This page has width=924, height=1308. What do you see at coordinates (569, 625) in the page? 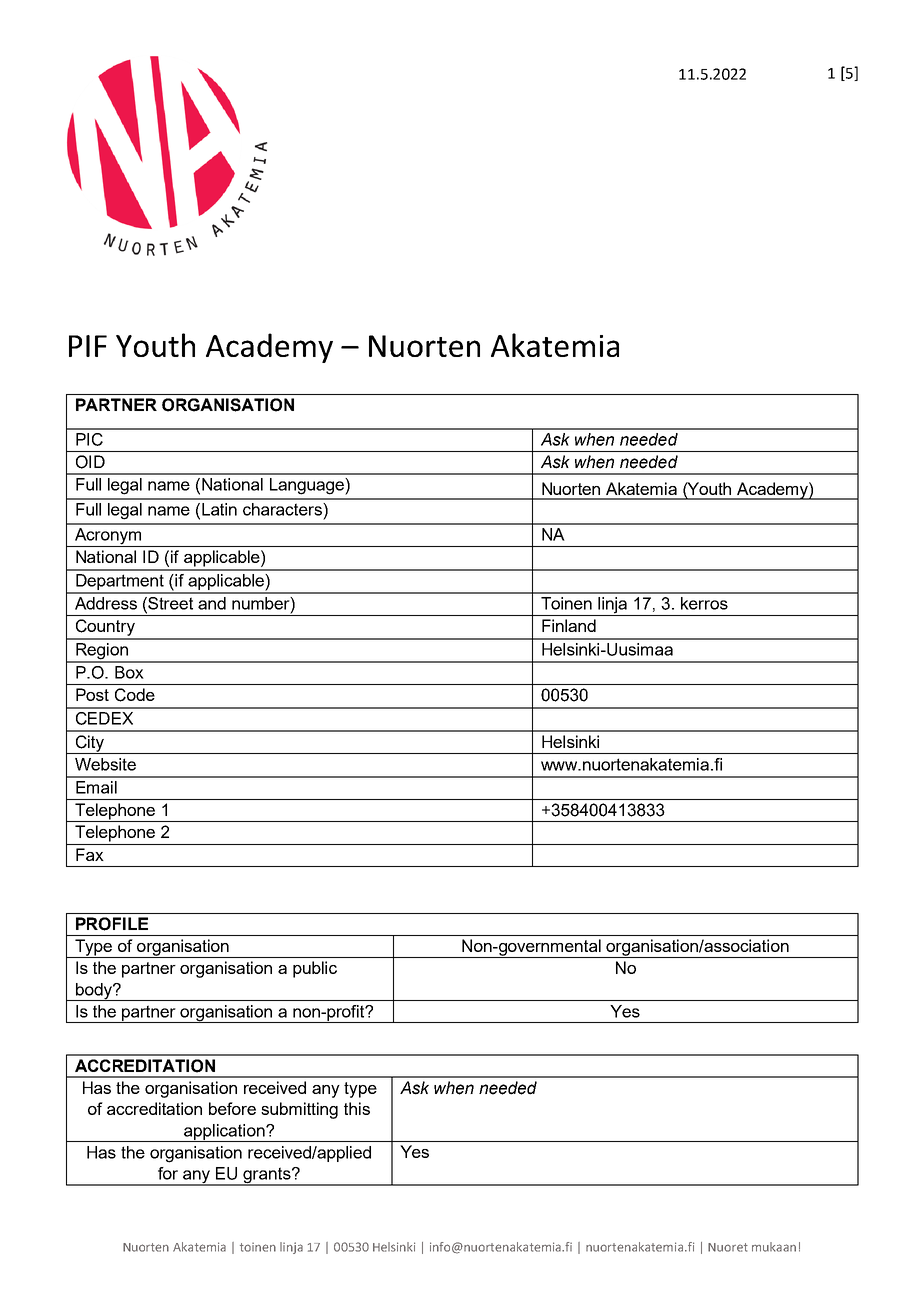
I see `Finland` at bounding box center [569, 625].
